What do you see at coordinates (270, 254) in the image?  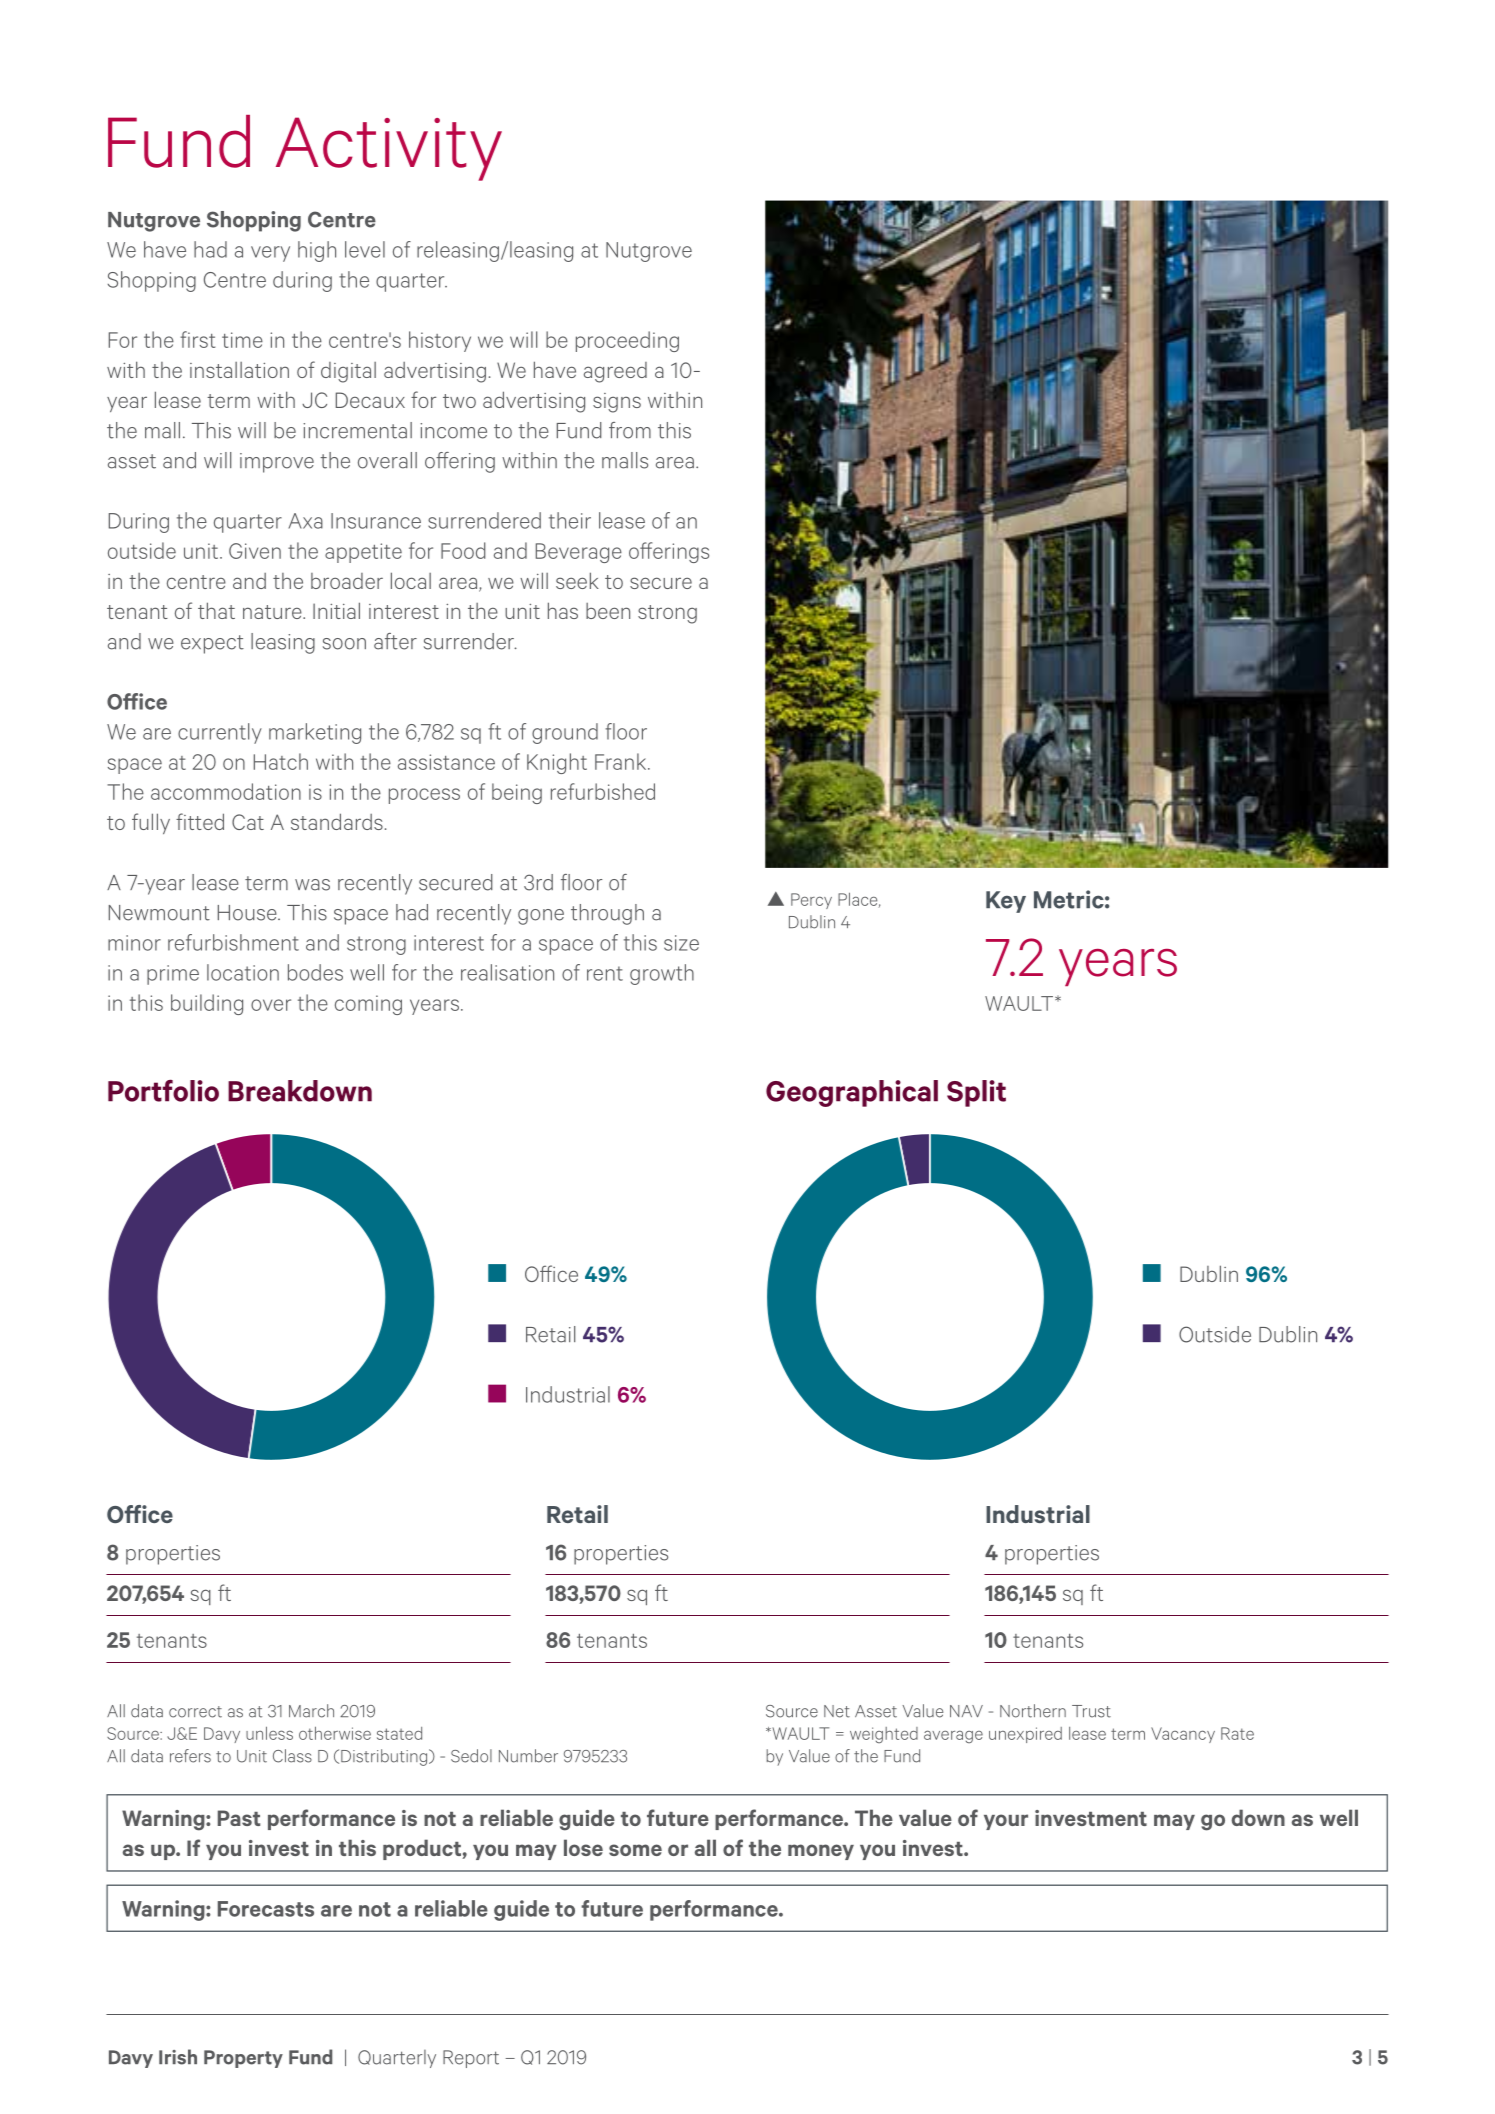 I see `very` at bounding box center [270, 254].
